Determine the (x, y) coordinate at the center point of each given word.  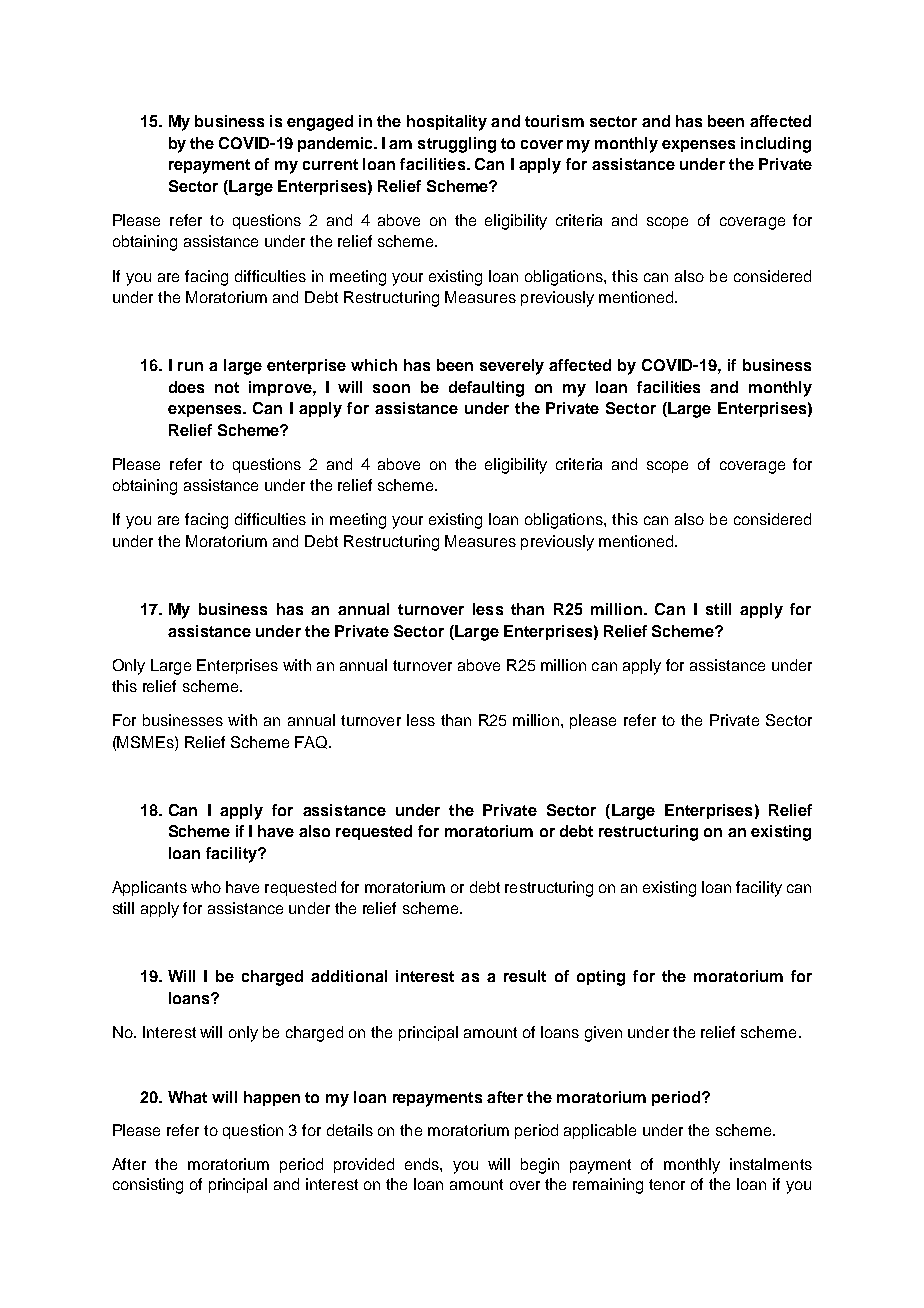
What (187, 1097)
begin (540, 1166)
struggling (457, 145)
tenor (667, 1184)
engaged (320, 123)
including (776, 145)
